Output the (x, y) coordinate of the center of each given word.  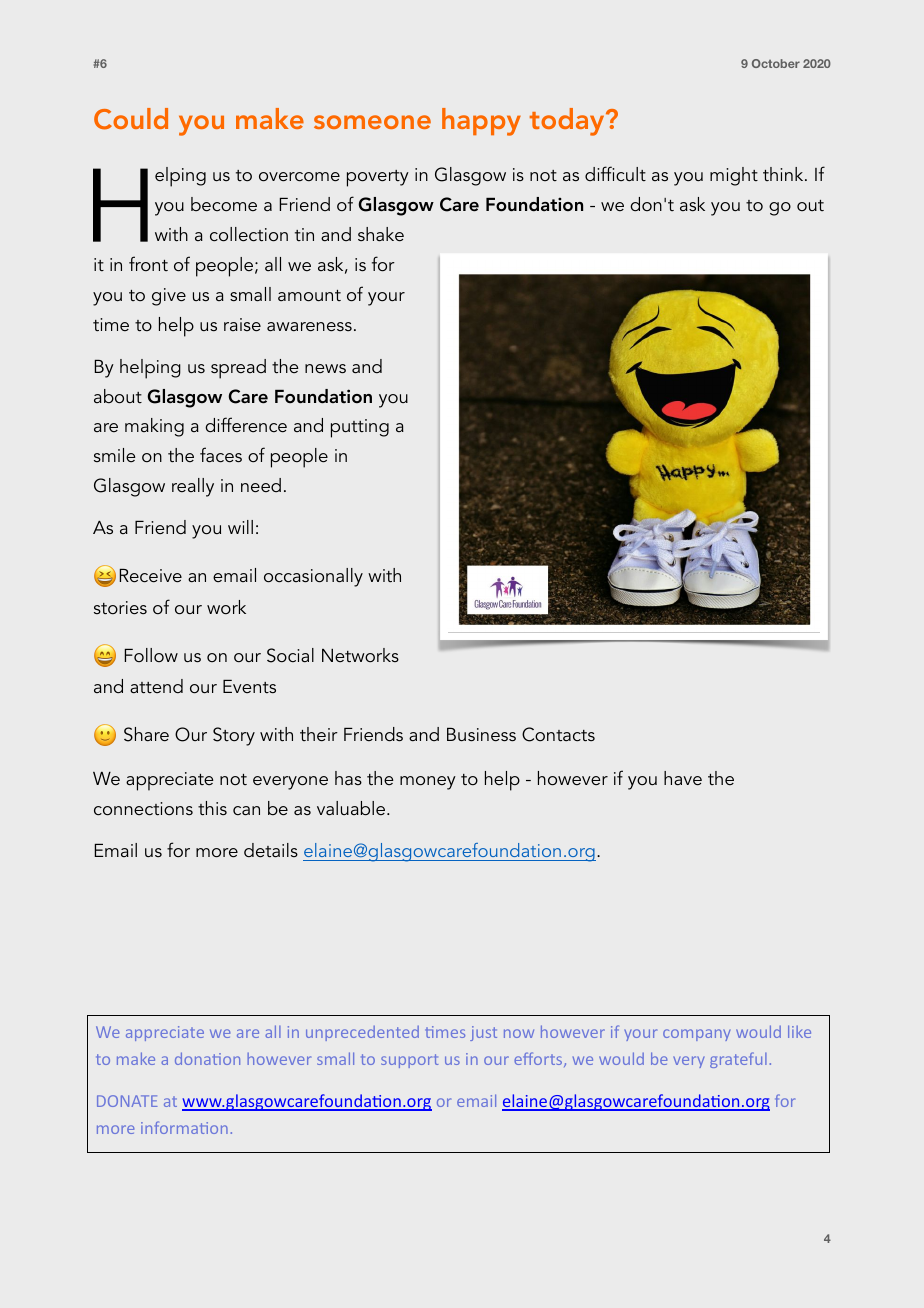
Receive (151, 576)
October (776, 63)
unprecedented (362, 1033)
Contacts (558, 734)
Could (131, 119)
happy (481, 122)
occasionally (313, 577)
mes (450, 1033)
